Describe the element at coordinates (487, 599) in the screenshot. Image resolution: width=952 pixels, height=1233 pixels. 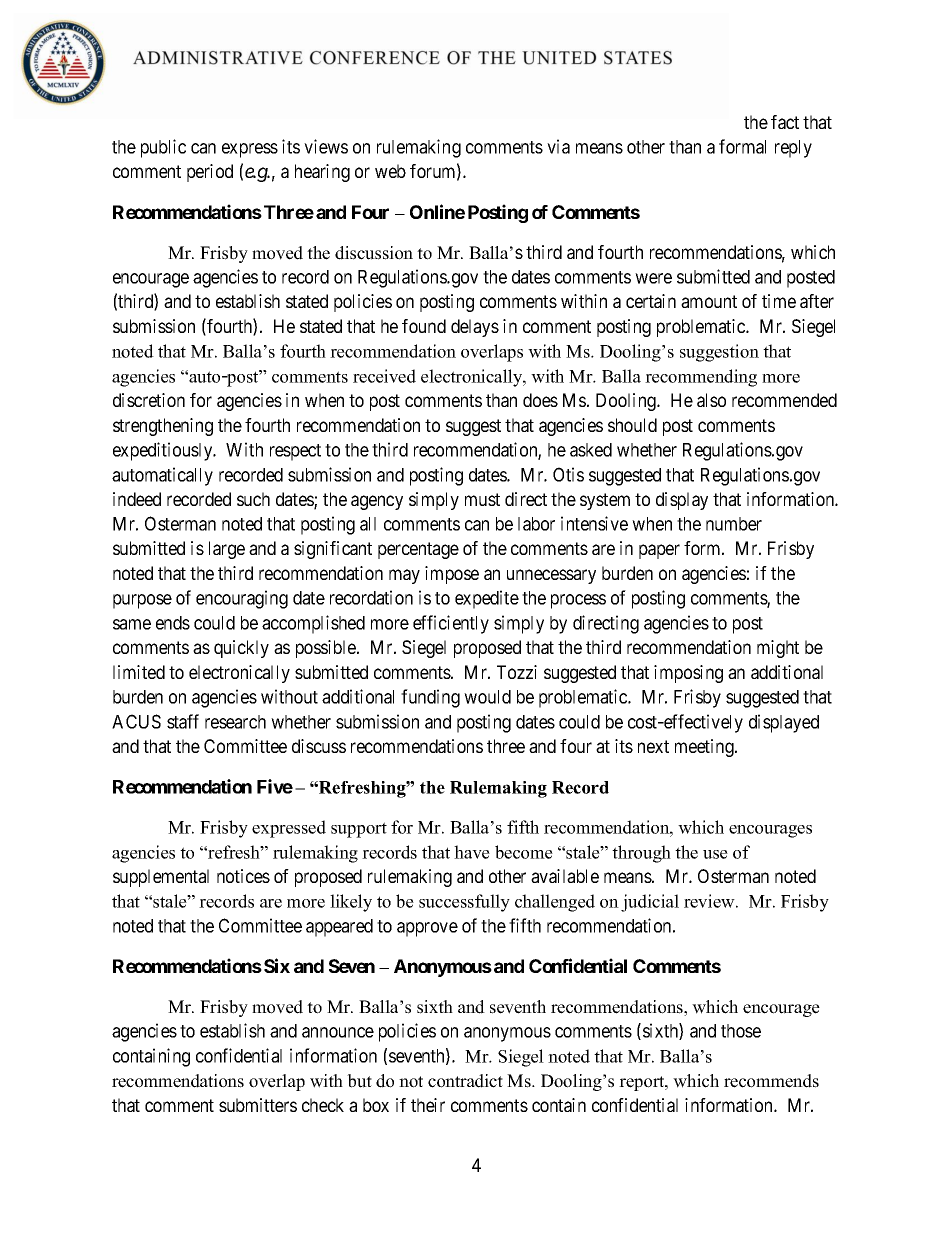
I see `expedite` at that location.
